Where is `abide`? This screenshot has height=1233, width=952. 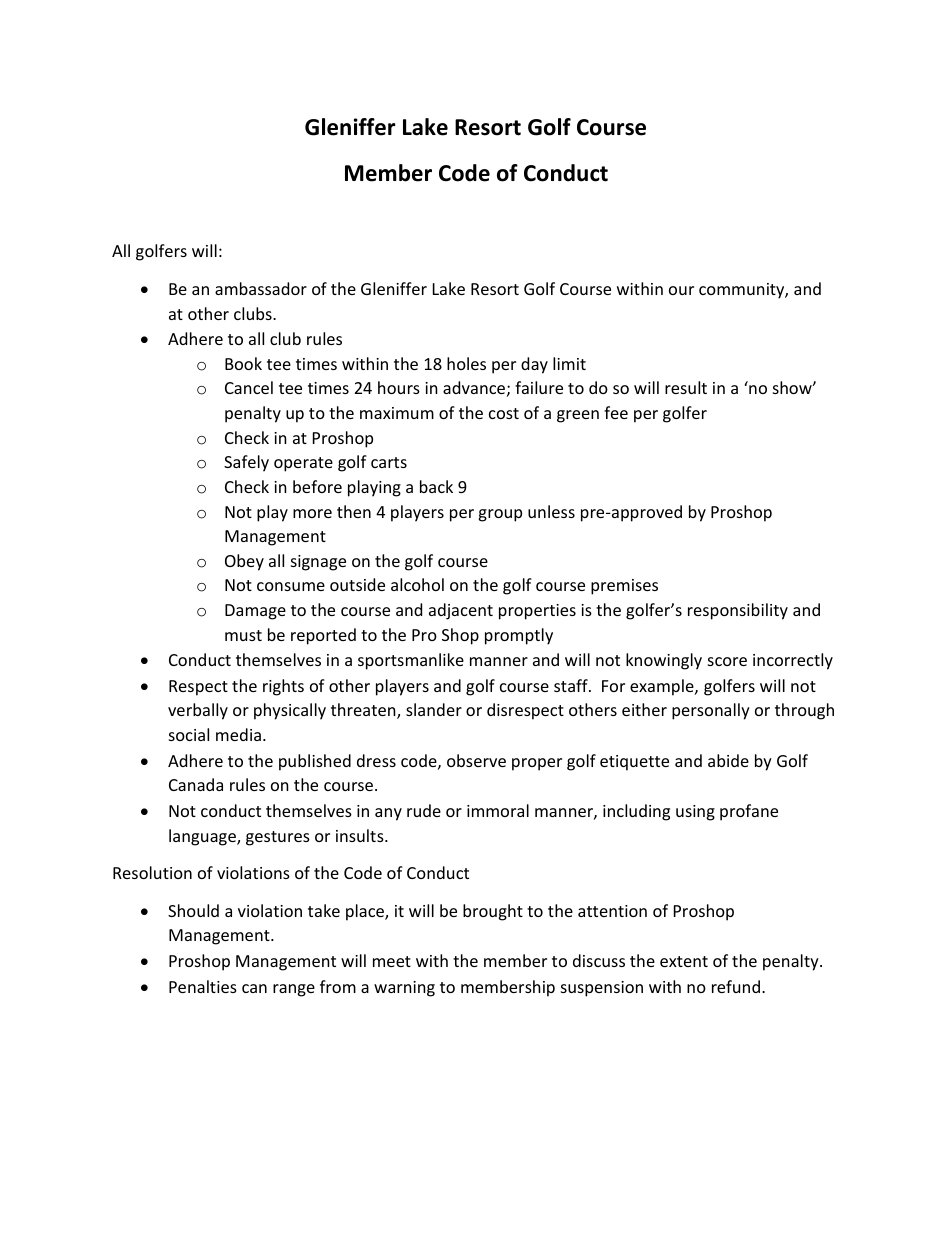 abide is located at coordinates (728, 760).
